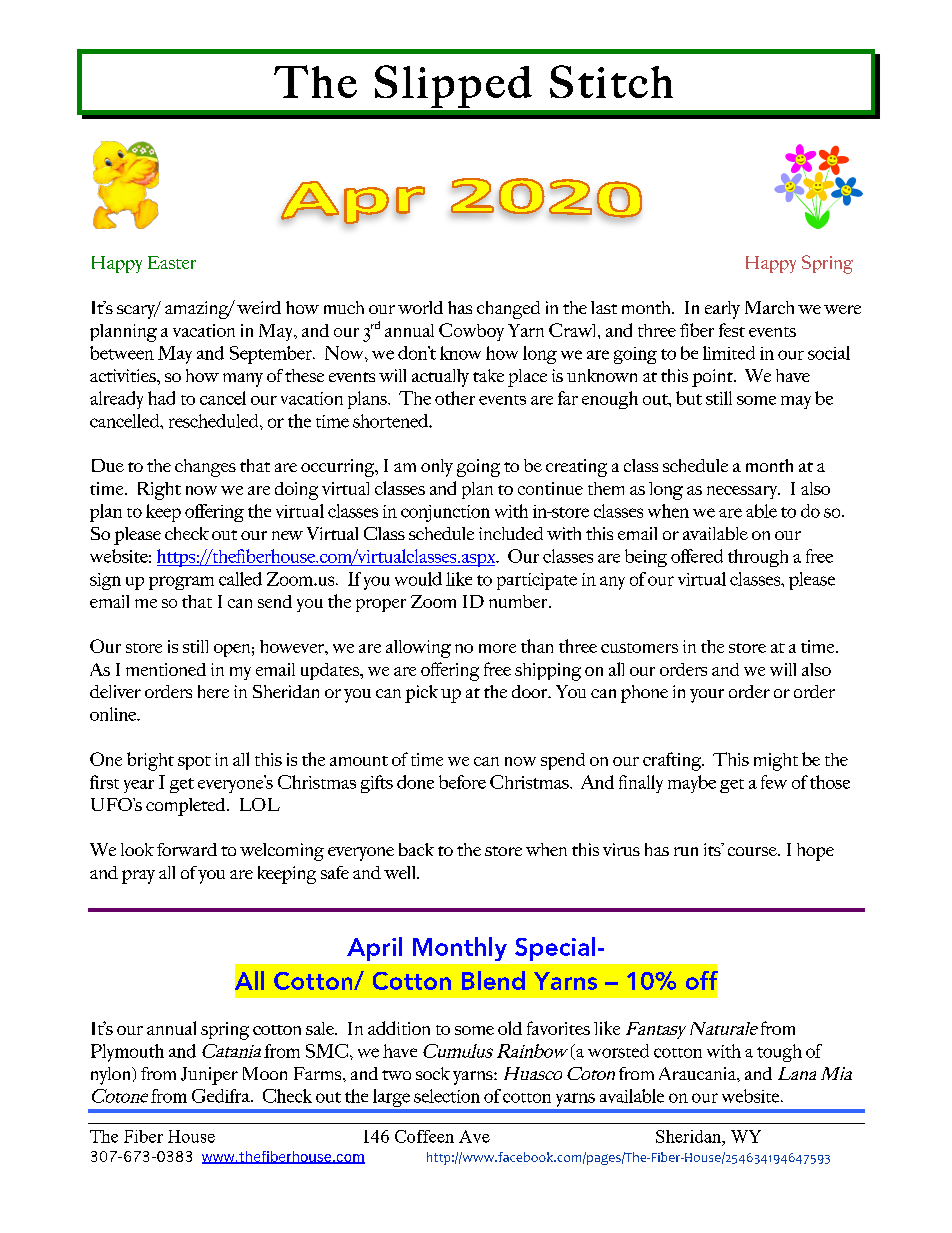 Image resolution: width=952 pixels, height=1233 pixels. Describe the element at coordinates (198, 310) in the screenshot. I see `amazing` at that location.
